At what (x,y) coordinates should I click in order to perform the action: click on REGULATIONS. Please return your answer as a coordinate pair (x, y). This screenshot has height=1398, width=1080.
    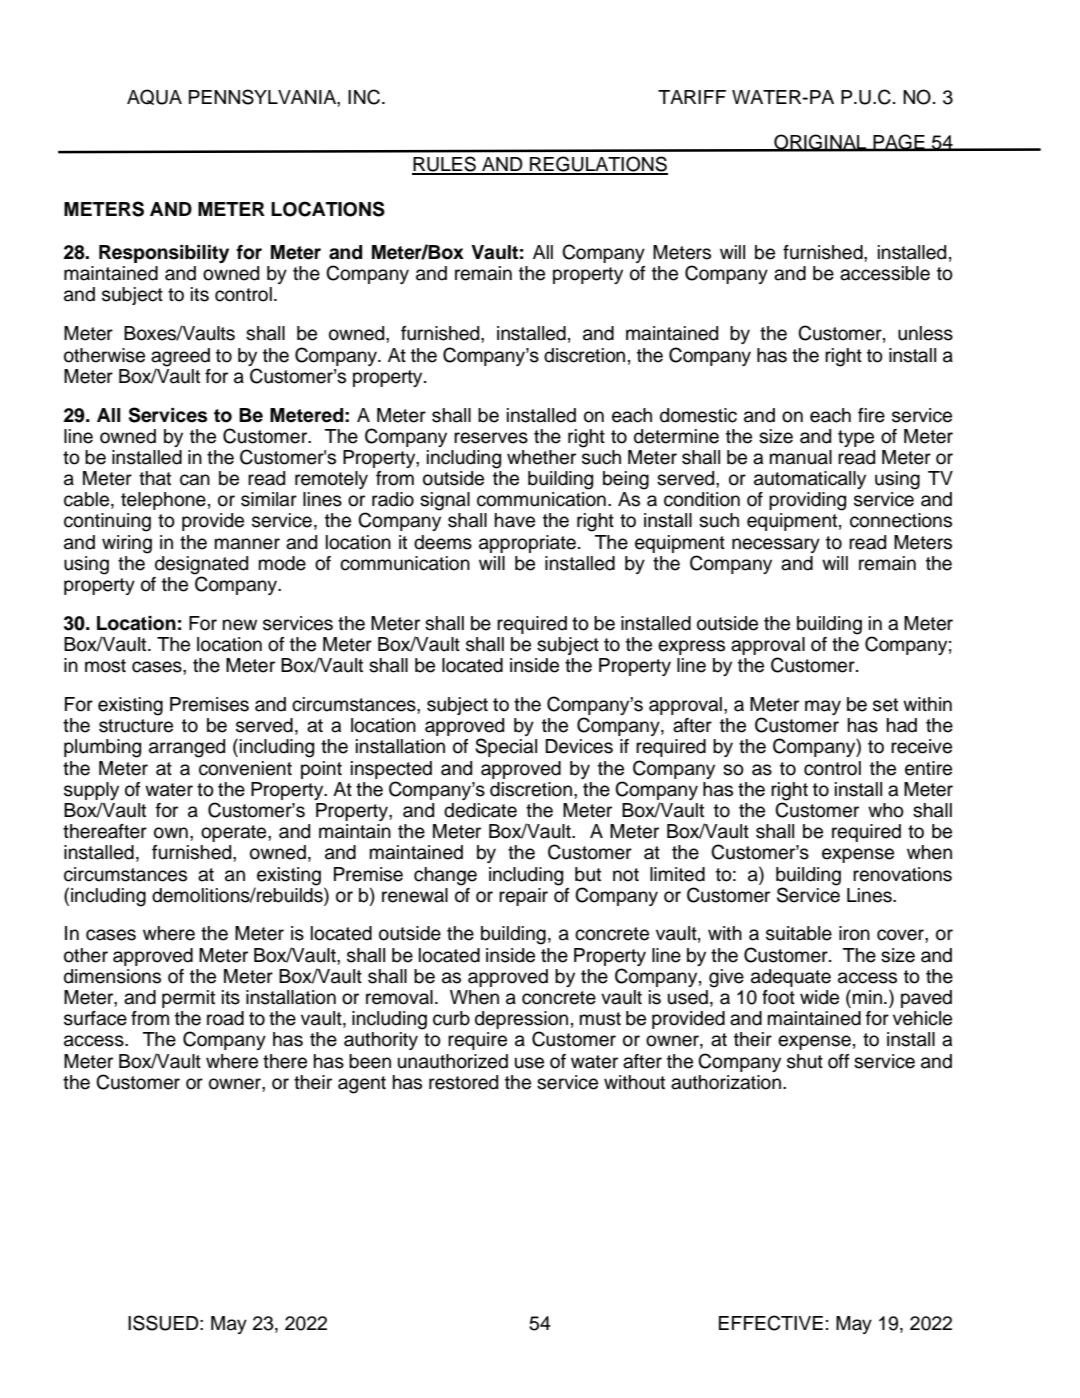
    Looking at the image, I should click on (598, 165).
